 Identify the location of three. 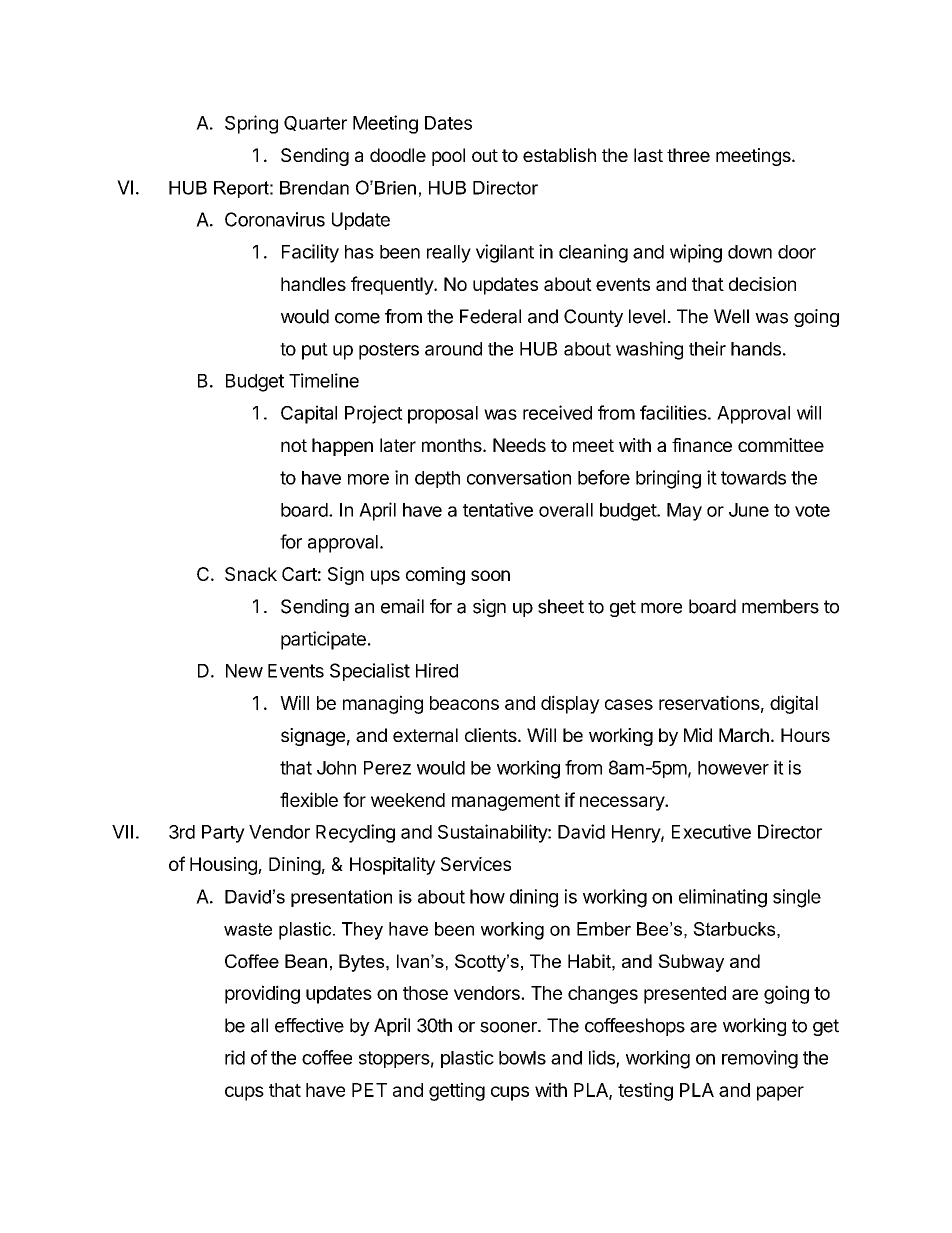
(688, 155).
